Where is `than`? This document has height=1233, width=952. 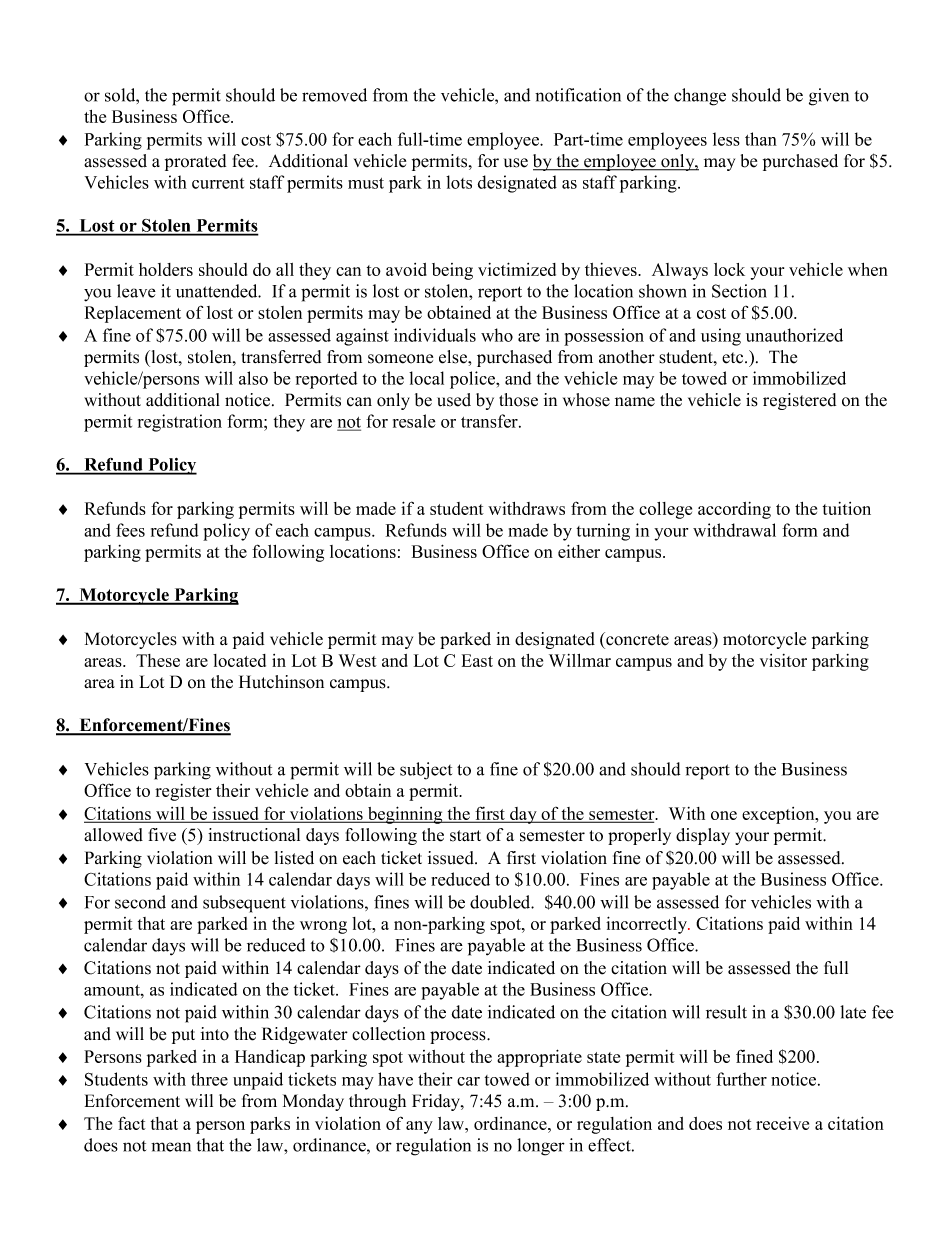 than is located at coordinates (761, 139).
